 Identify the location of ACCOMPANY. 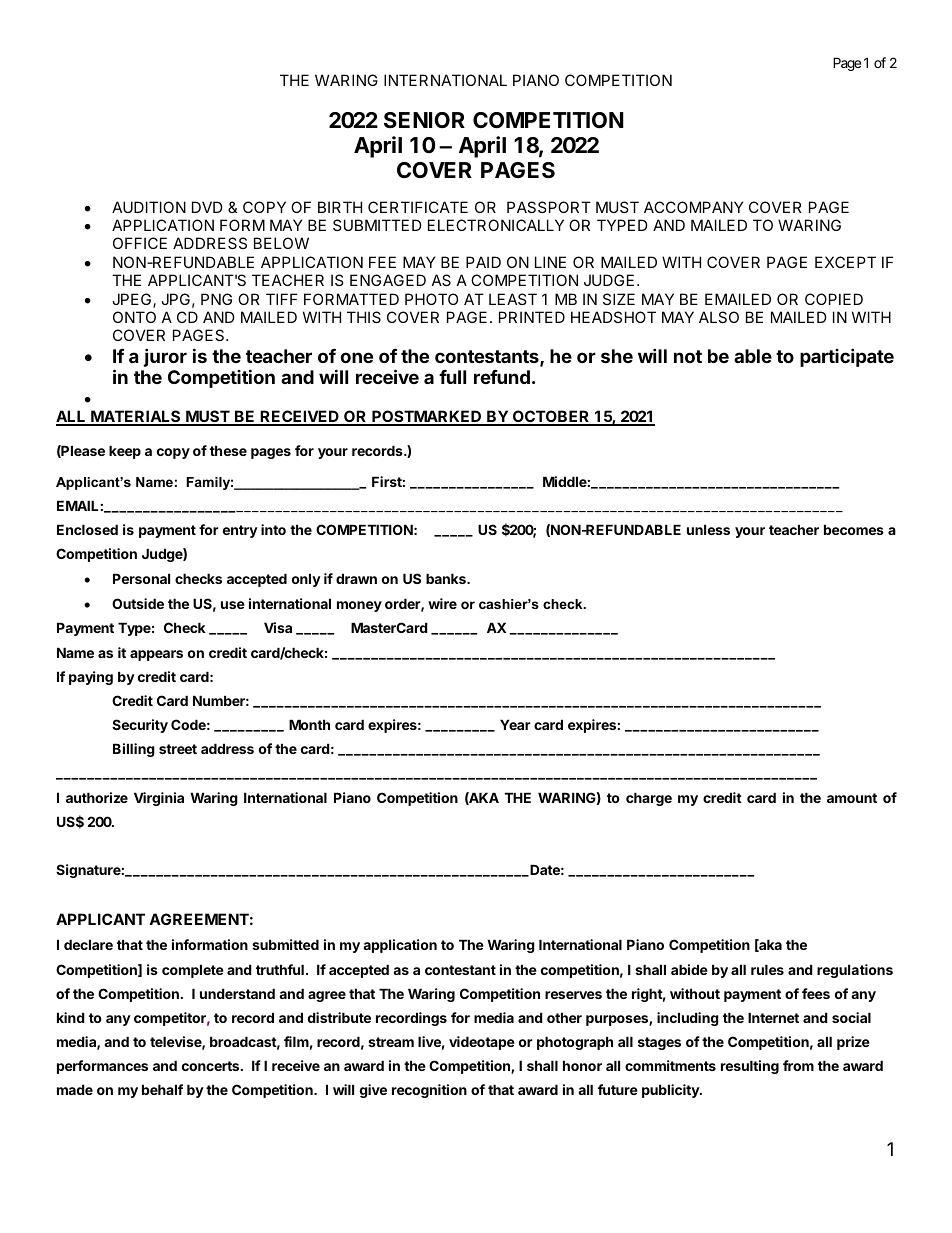
(693, 207).
